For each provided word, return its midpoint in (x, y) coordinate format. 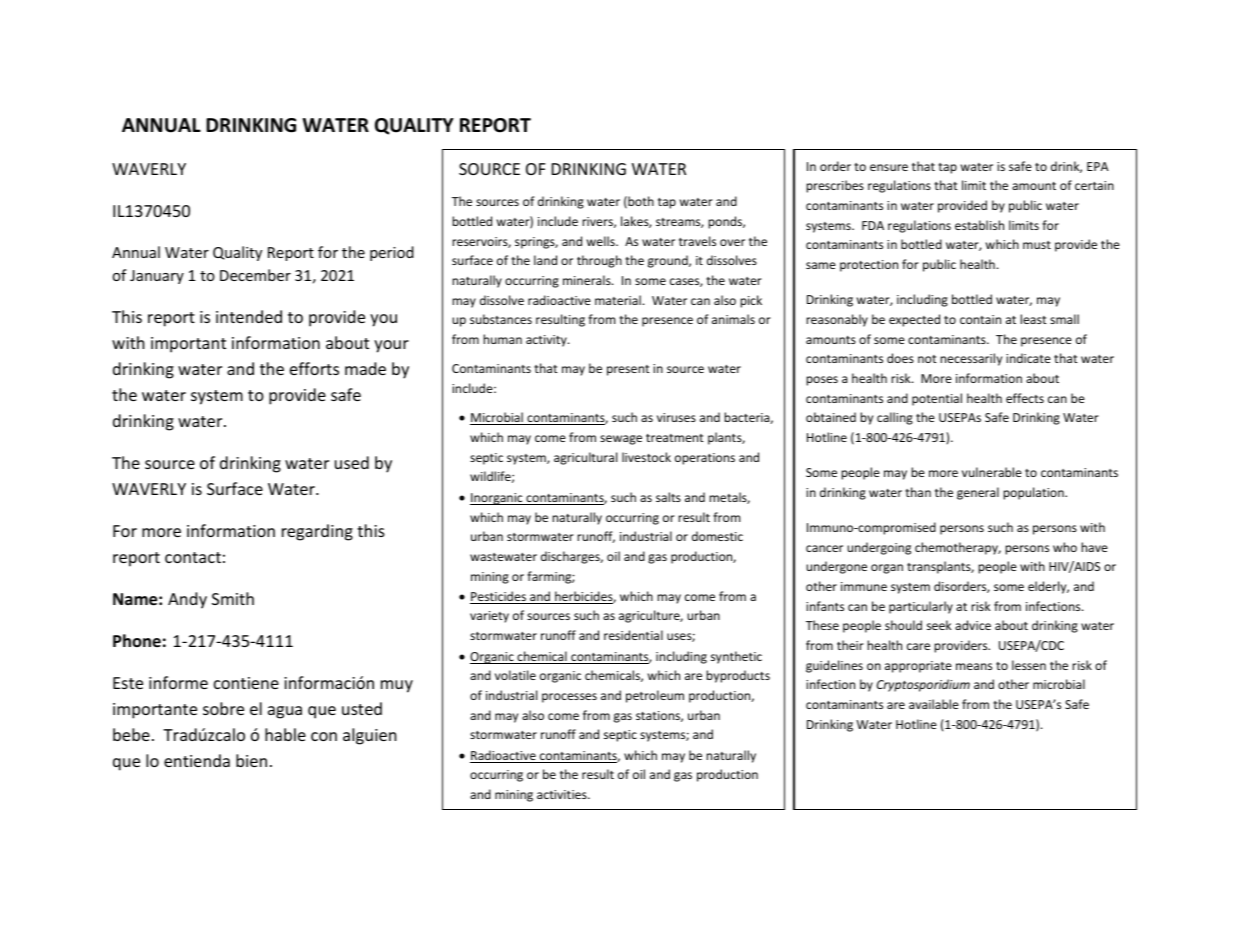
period (392, 253)
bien (251, 760)
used (352, 462)
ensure (889, 167)
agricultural (585, 458)
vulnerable (992, 472)
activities (563, 794)
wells (602, 241)
